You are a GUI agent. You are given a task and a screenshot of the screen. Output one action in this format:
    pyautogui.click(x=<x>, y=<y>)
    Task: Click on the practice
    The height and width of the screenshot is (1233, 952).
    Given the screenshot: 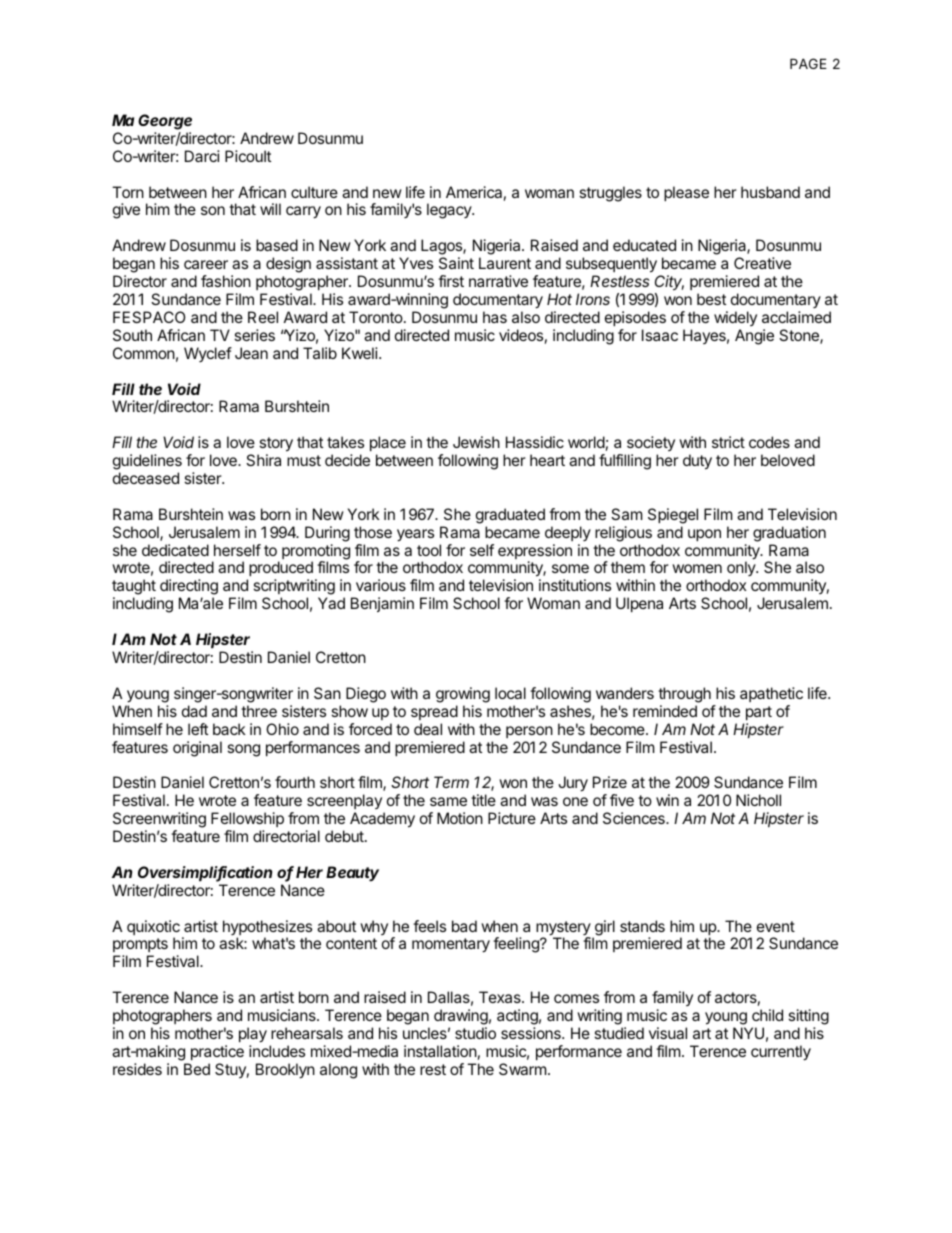 What is the action you would take?
    pyautogui.click(x=217, y=1052)
